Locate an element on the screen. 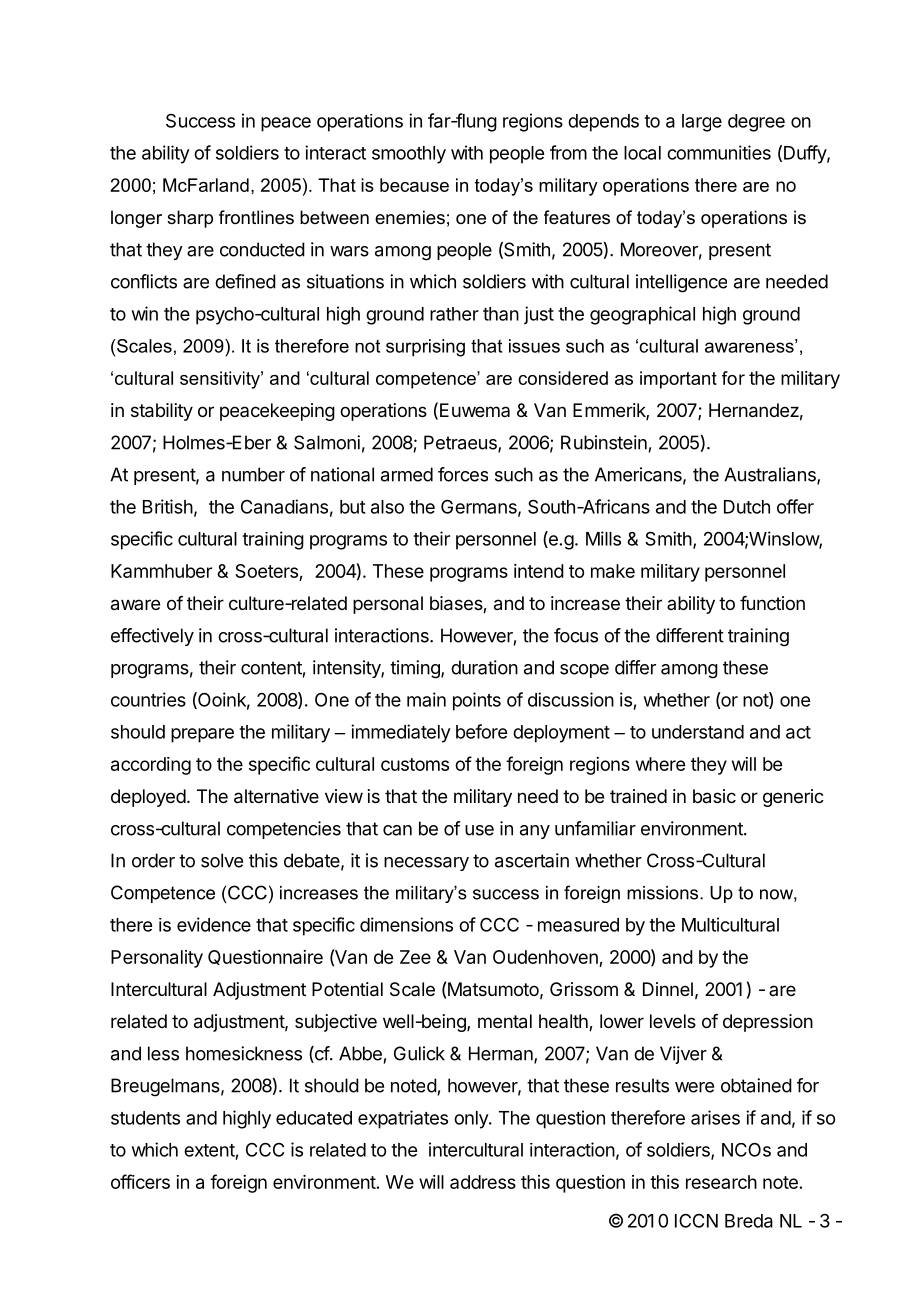 Image resolution: width=924 pixels, height=1308 pixels. missions is located at coordinates (664, 893).
